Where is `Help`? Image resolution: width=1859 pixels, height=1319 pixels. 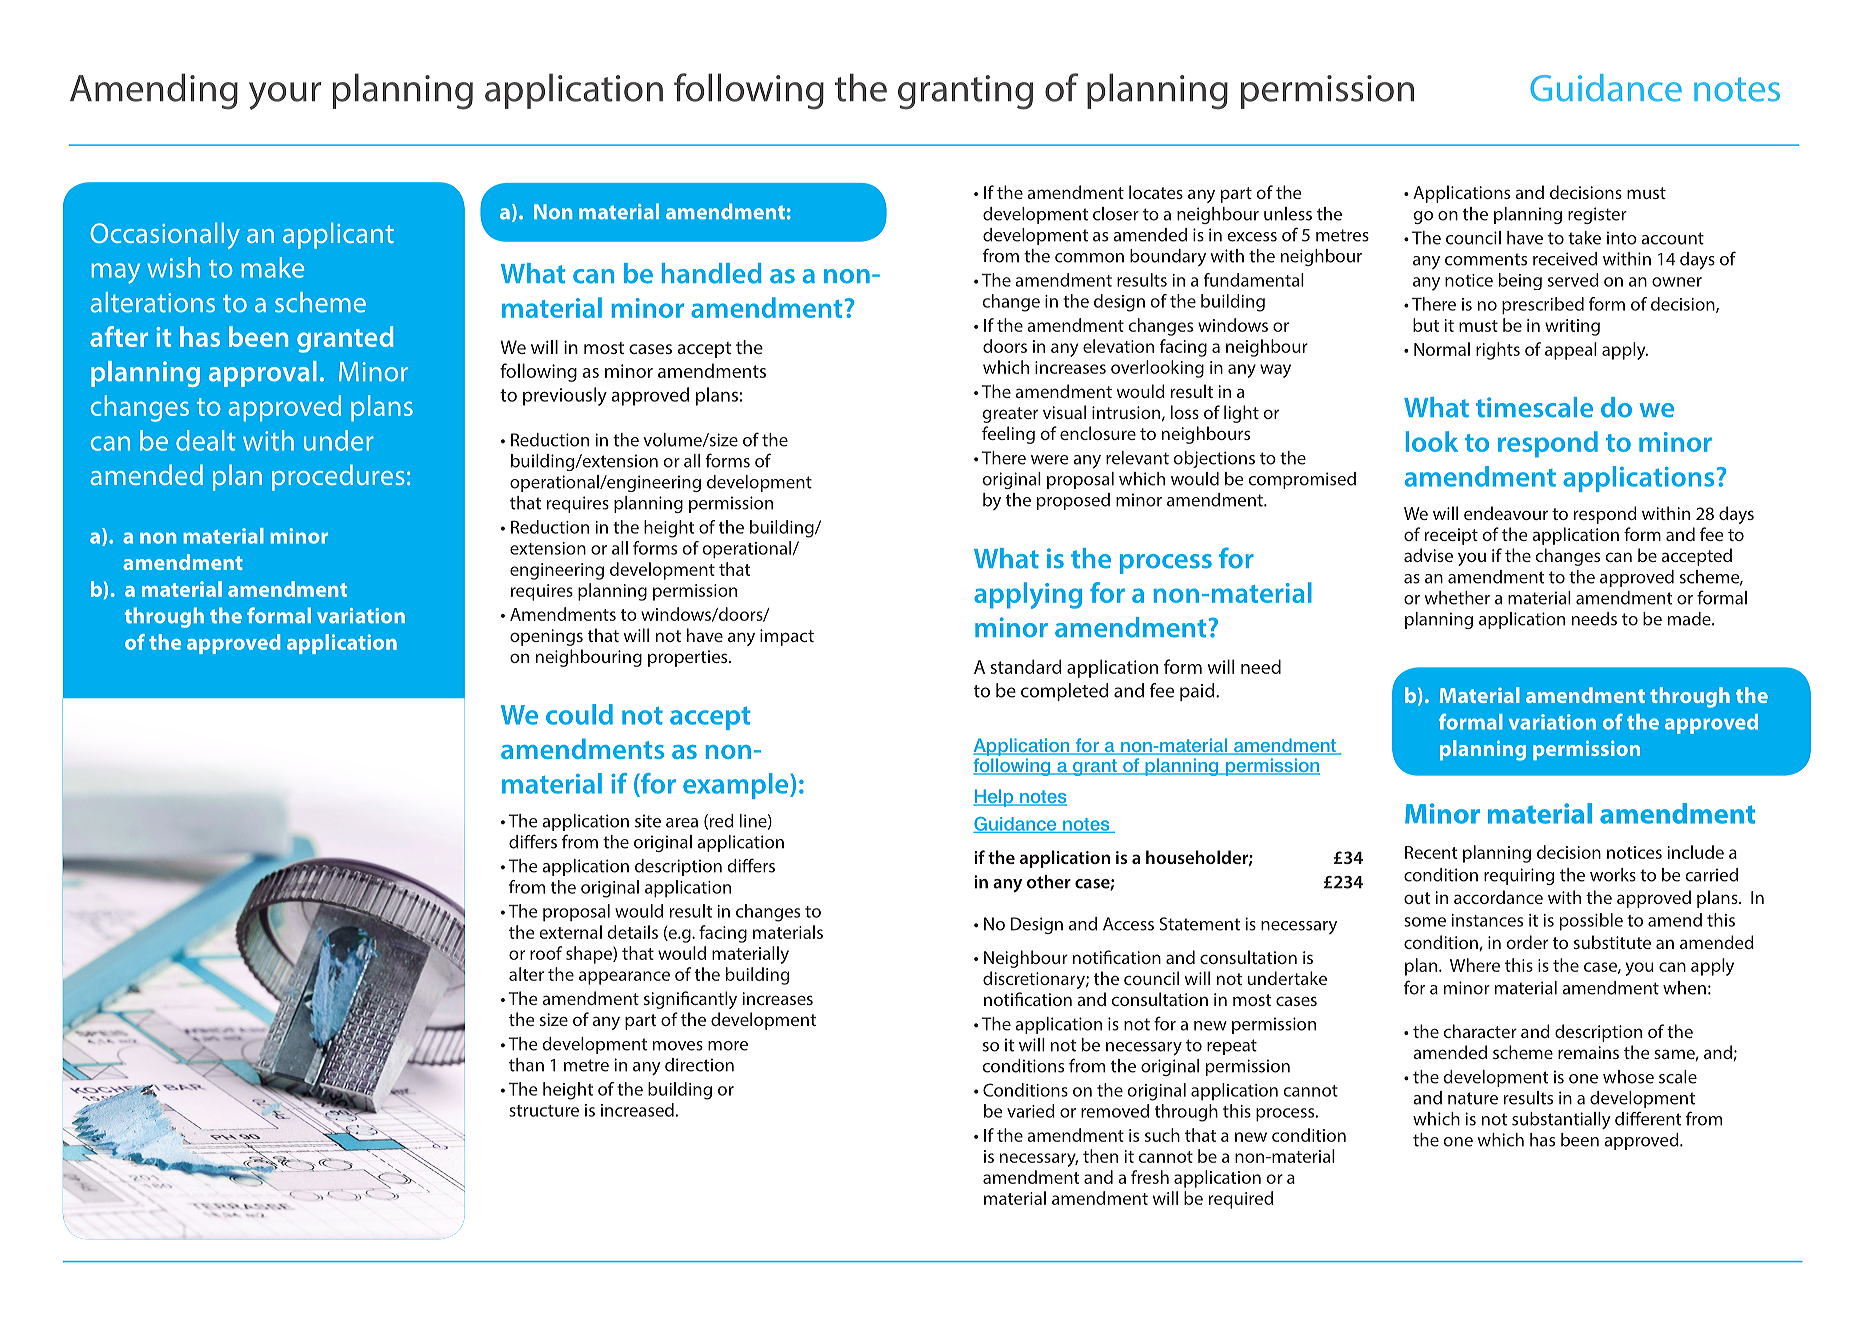 Help is located at coordinates (994, 798).
